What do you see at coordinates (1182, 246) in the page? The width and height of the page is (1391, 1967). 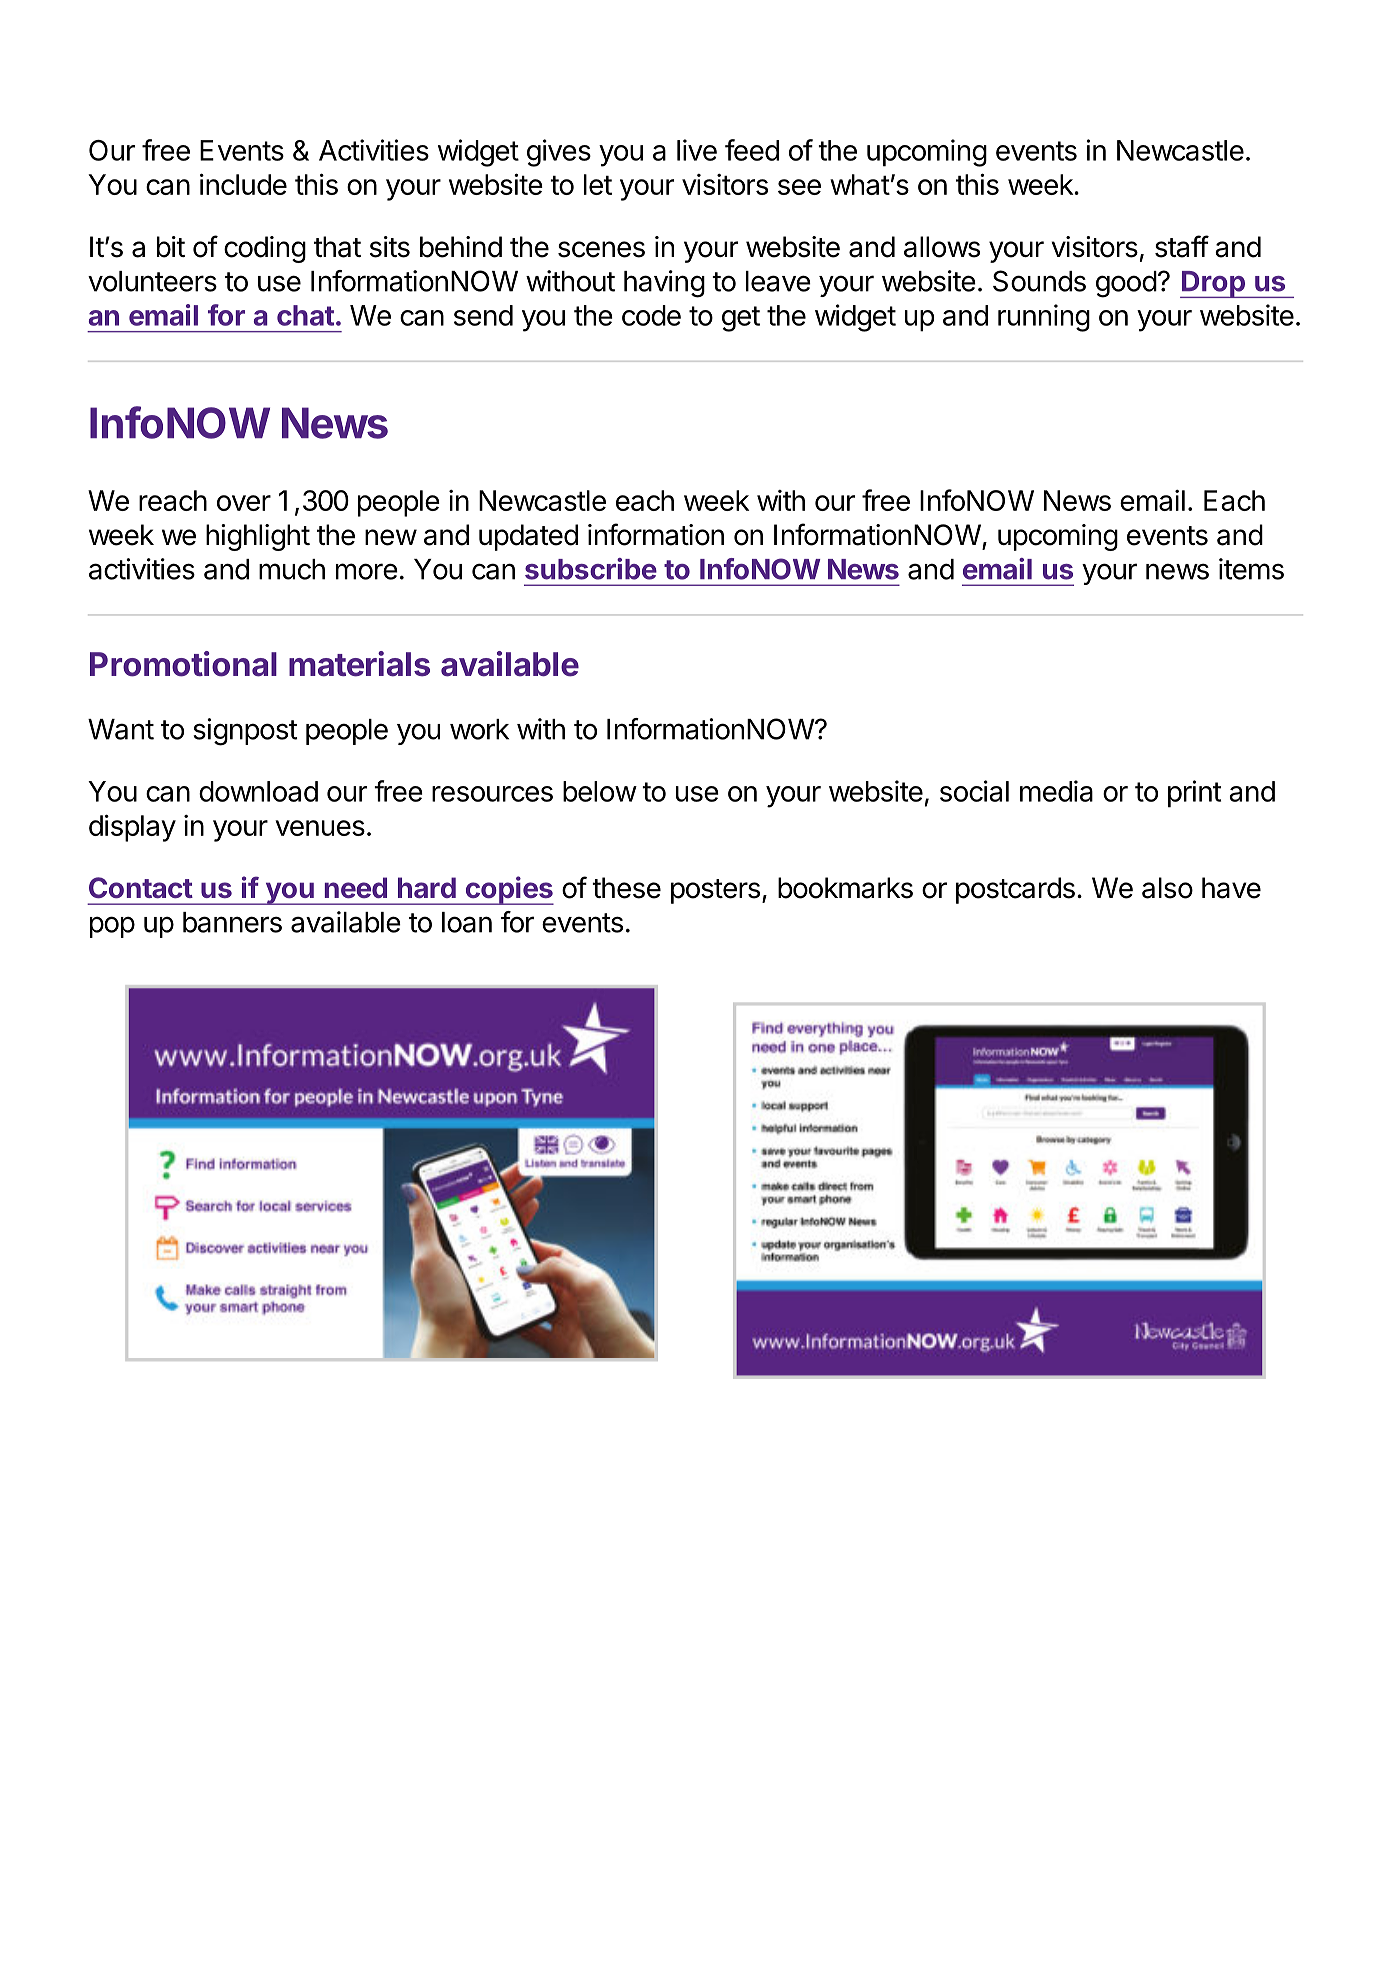 I see `staff` at bounding box center [1182, 246].
